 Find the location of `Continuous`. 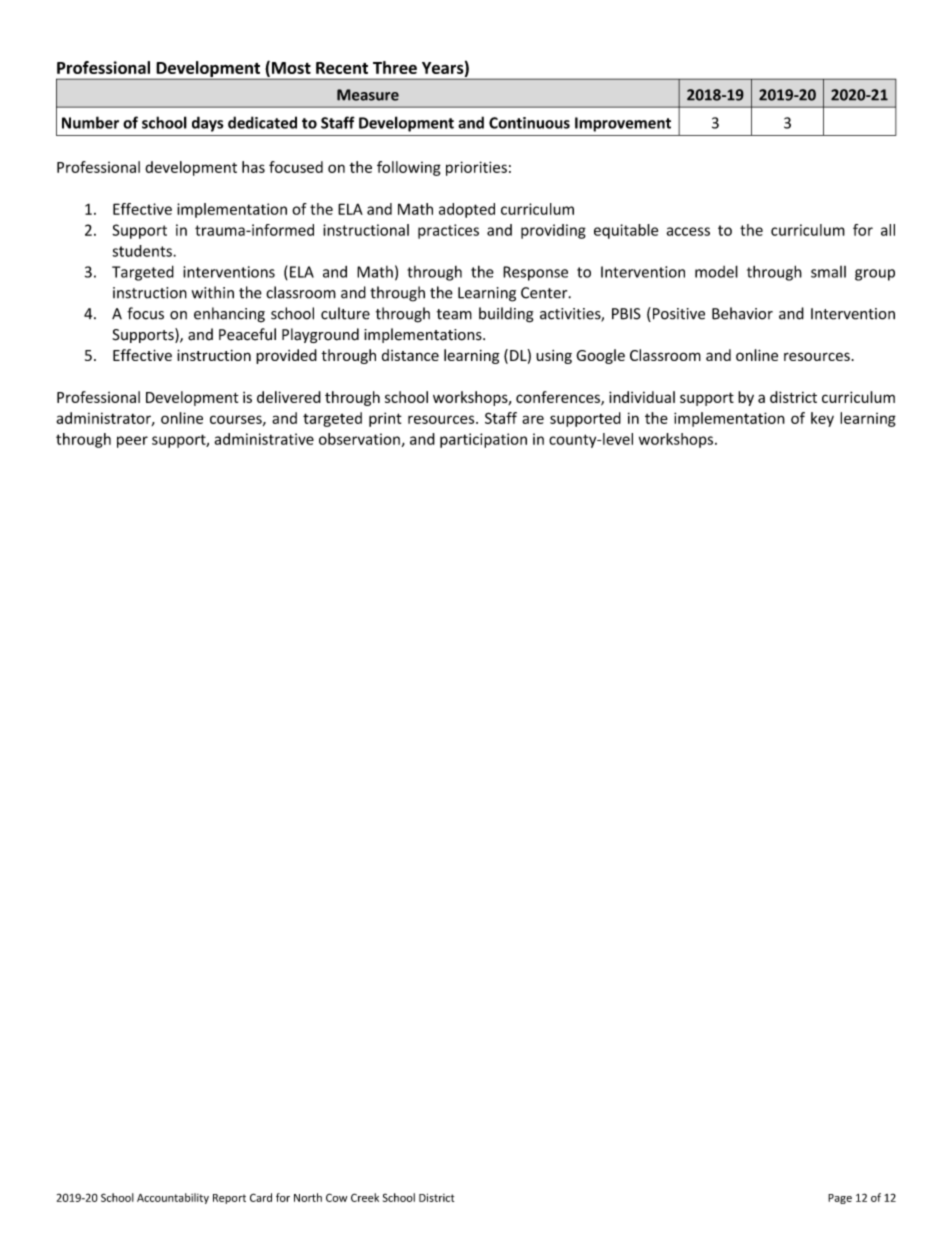

Continuous is located at coordinates (529, 123).
